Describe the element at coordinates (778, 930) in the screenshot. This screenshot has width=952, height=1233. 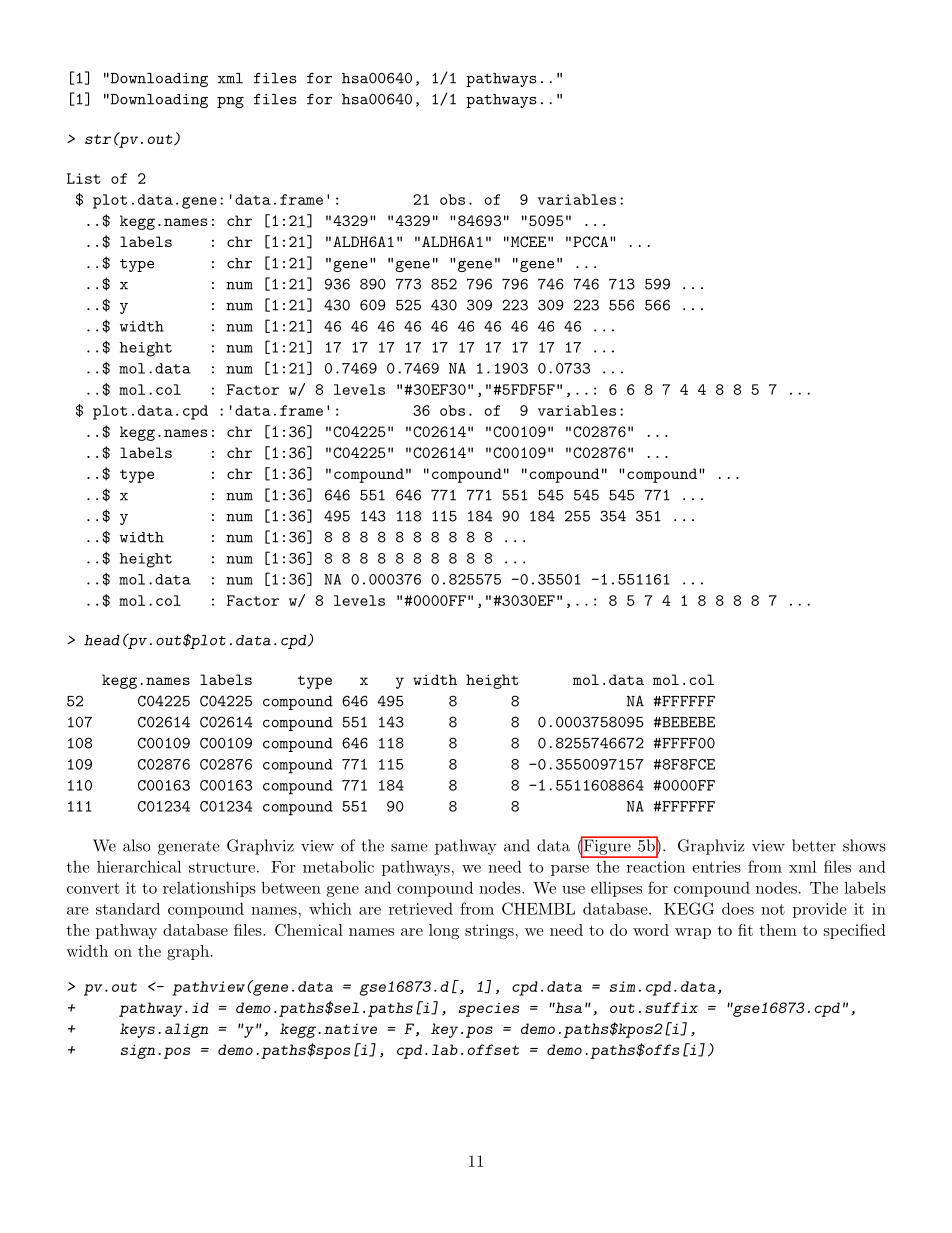
I see `them` at that location.
